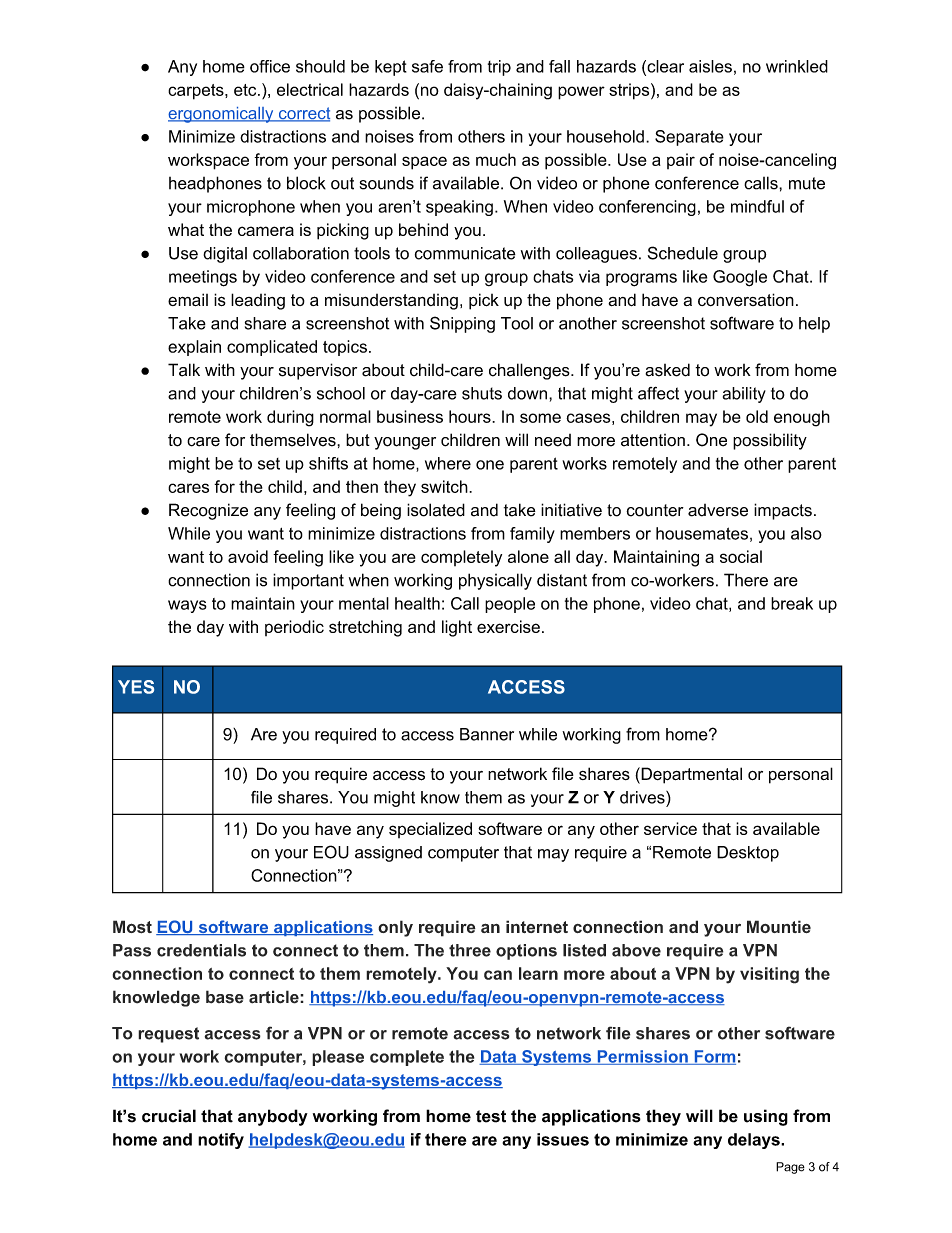 The width and height of the image is (952, 1233). I want to click on safe, so click(427, 66).
